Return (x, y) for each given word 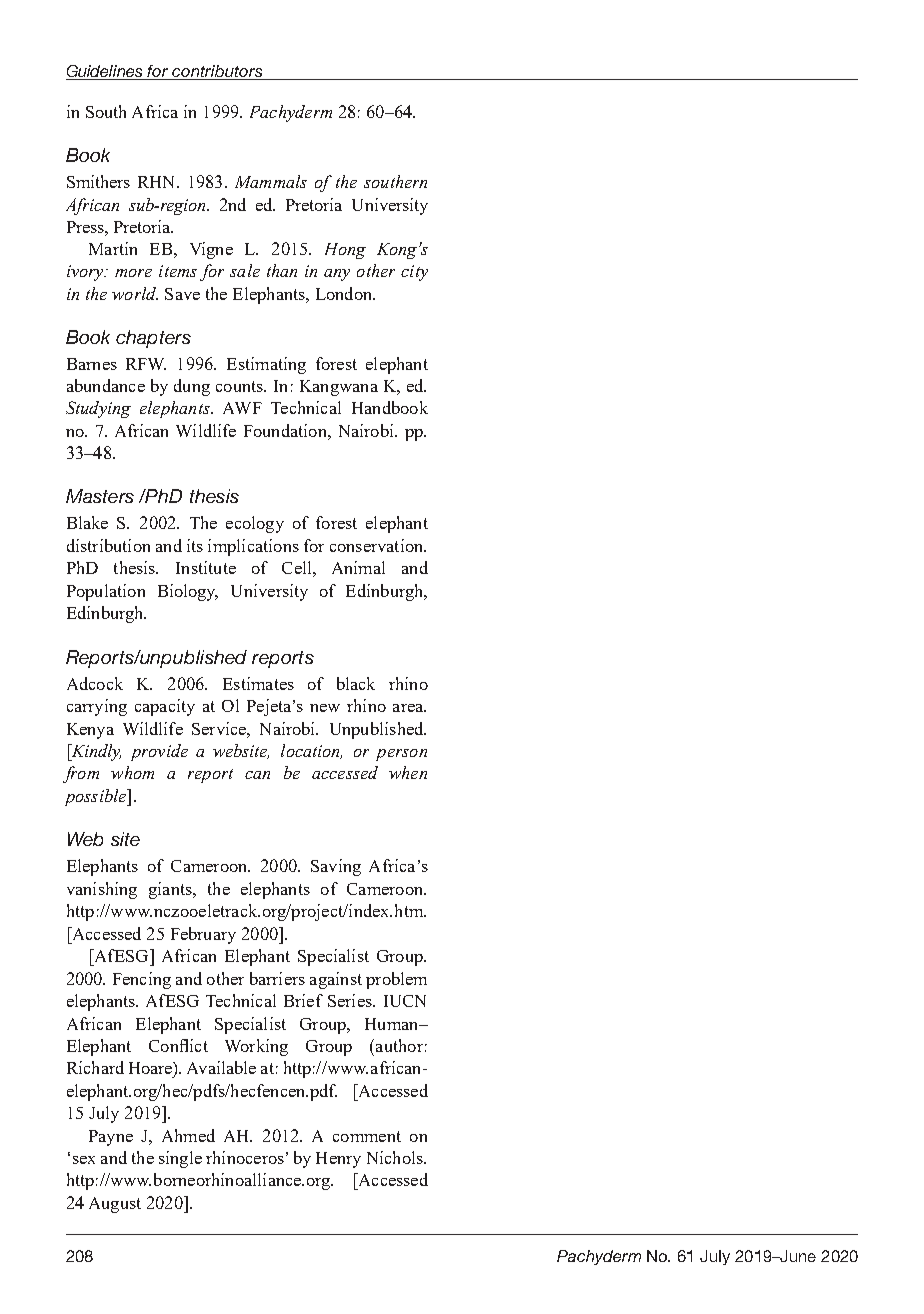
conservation (378, 545)
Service (220, 728)
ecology (255, 524)
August (115, 1205)
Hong (345, 251)
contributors (217, 71)
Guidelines (104, 71)
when (408, 772)
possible (97, 797)
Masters (100, 496)
